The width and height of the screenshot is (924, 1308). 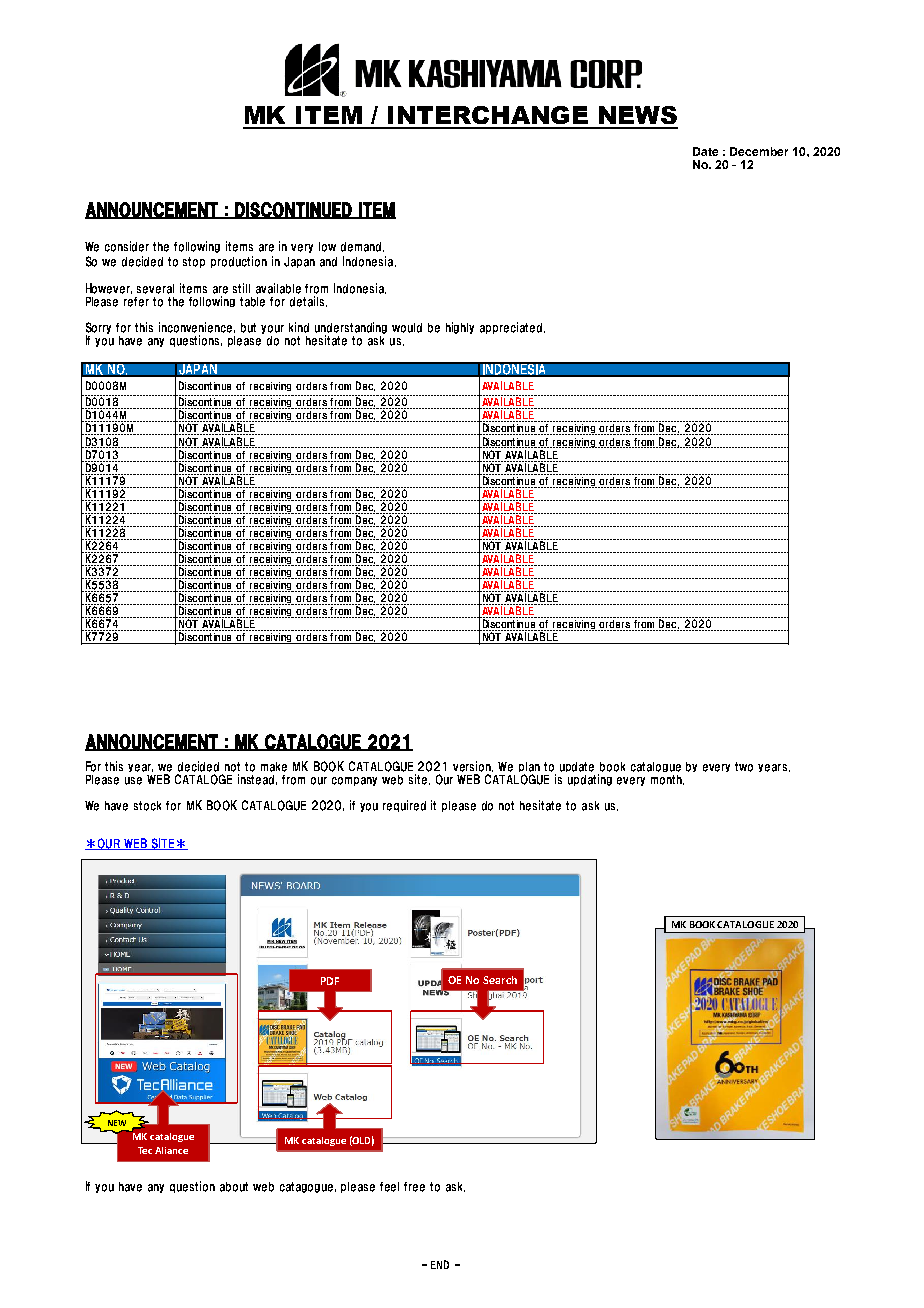 I want to click on month, so click(x=667, y=780).
